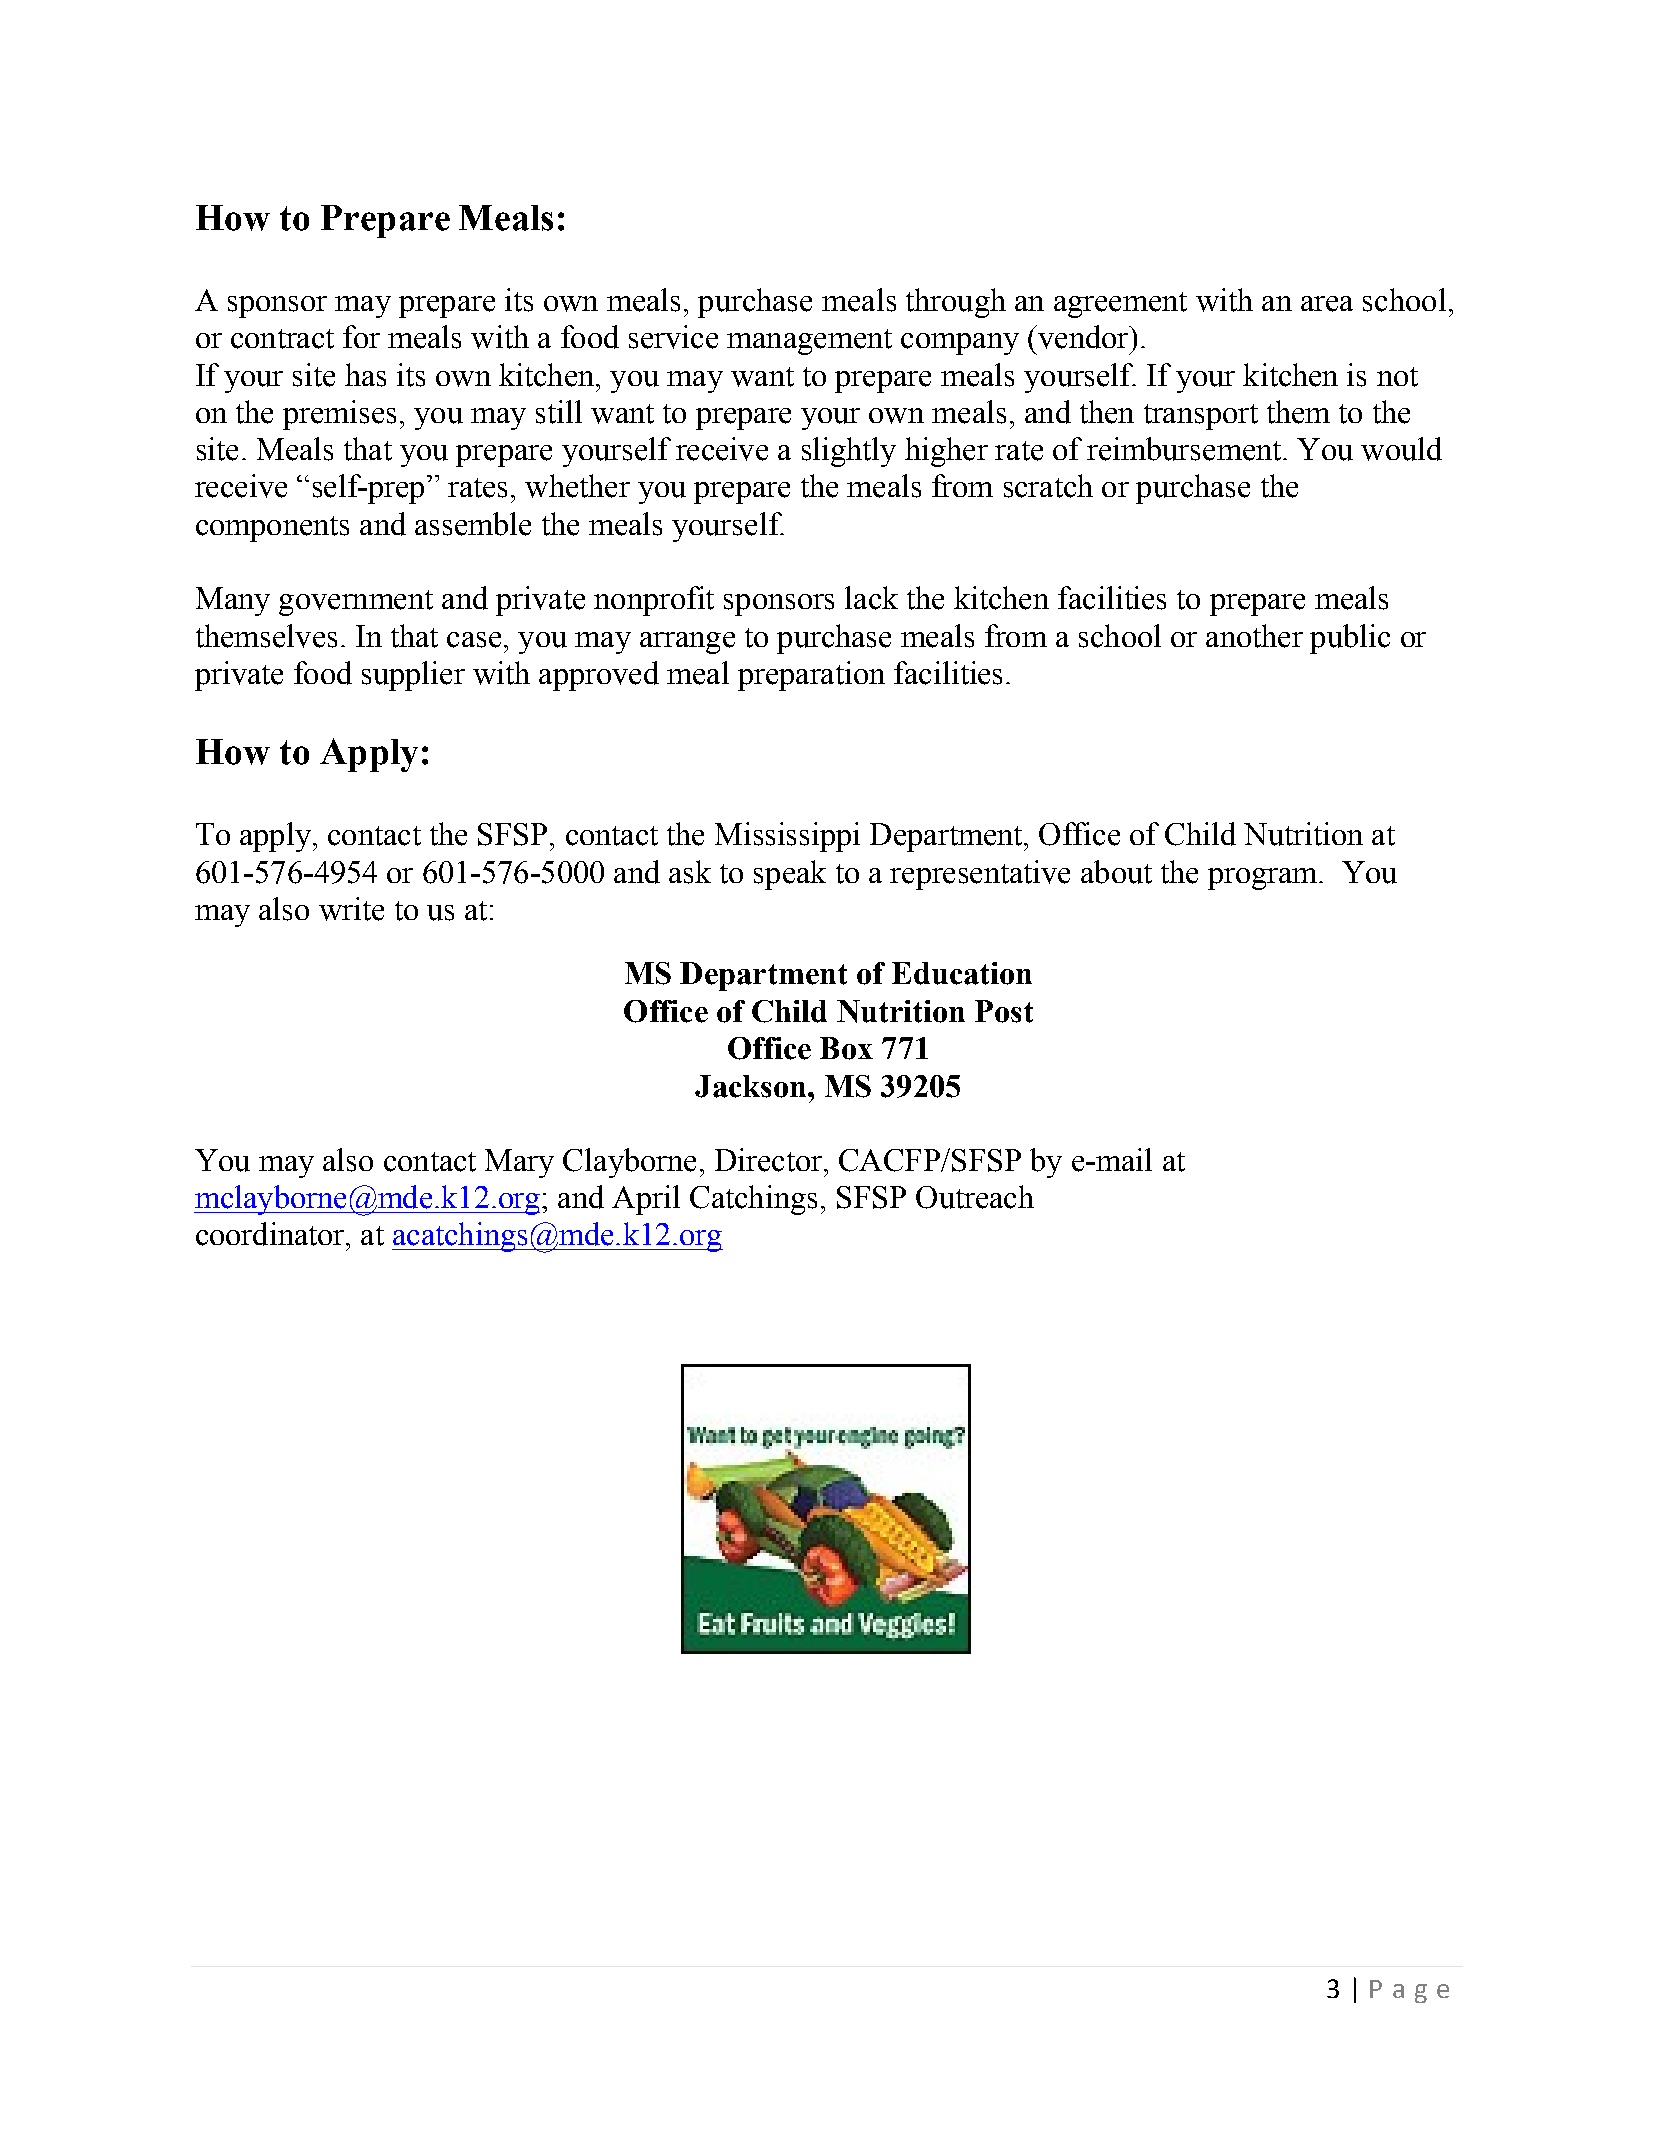  Describe the element at coordinates (271, 1234) in the screenshot. I see `coordinator` at that location.
